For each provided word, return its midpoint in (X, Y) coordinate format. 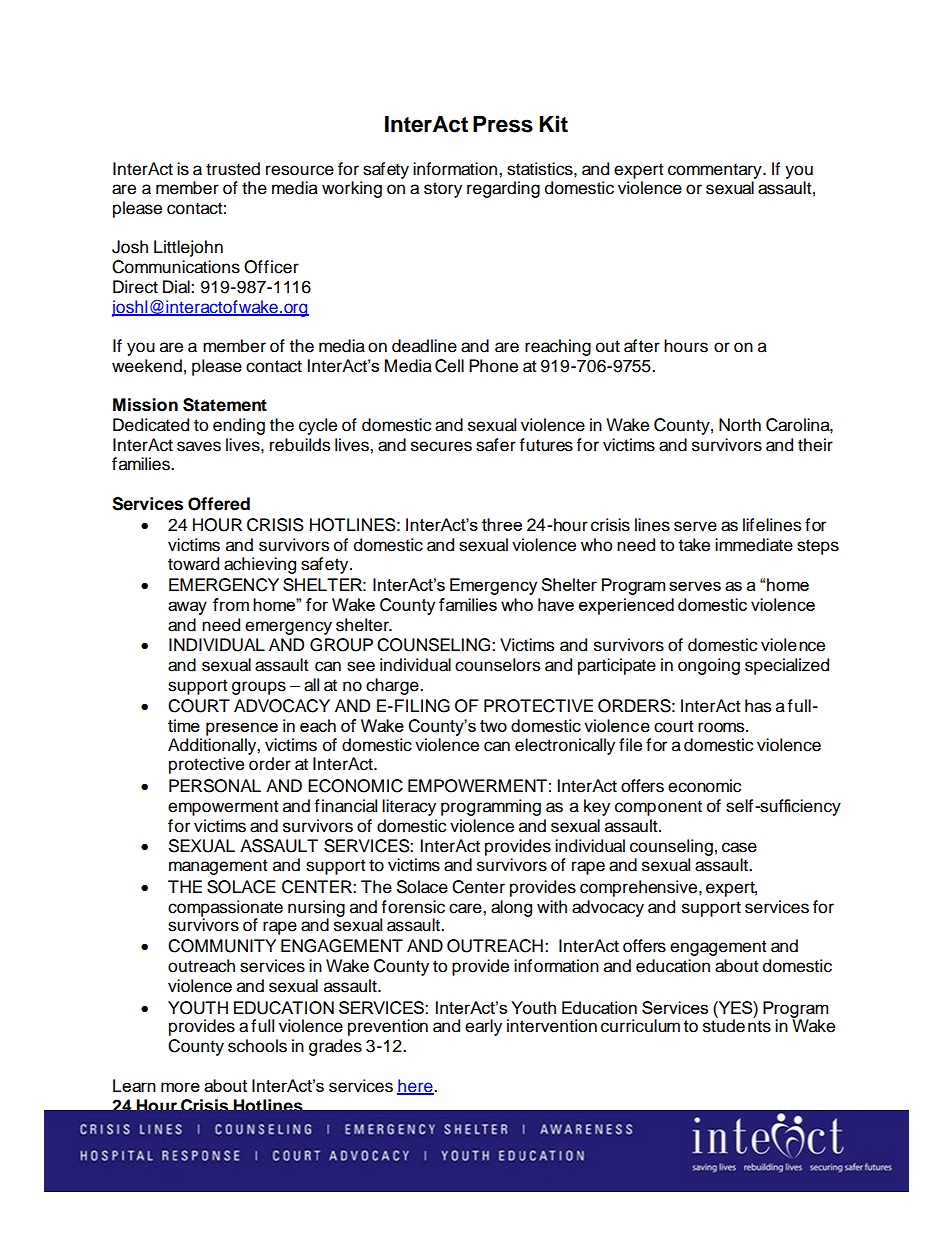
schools (257, 1046)
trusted (233, 169)
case (739, 847)
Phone (493, 366)
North (740, 425)
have (556, 604)
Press (503, 124)
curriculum (640, 1026)
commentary (716, 171)
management (218, 867)
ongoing (709, 666)
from (231, 604)
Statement (225, 405)
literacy (409, 807)
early (483, 1027)
